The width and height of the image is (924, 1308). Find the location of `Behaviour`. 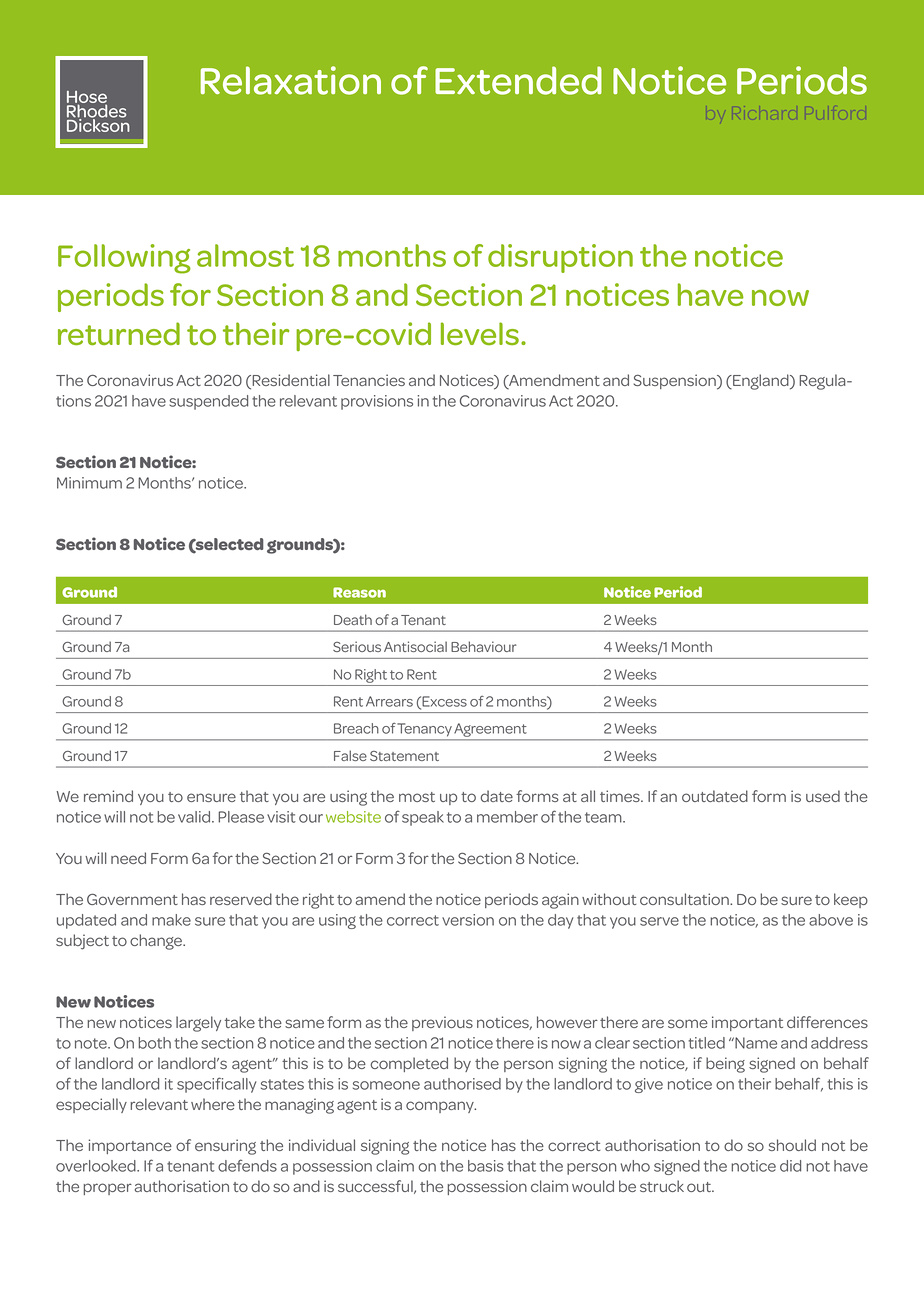

Behaviour is located at coordinates (484, 646).
